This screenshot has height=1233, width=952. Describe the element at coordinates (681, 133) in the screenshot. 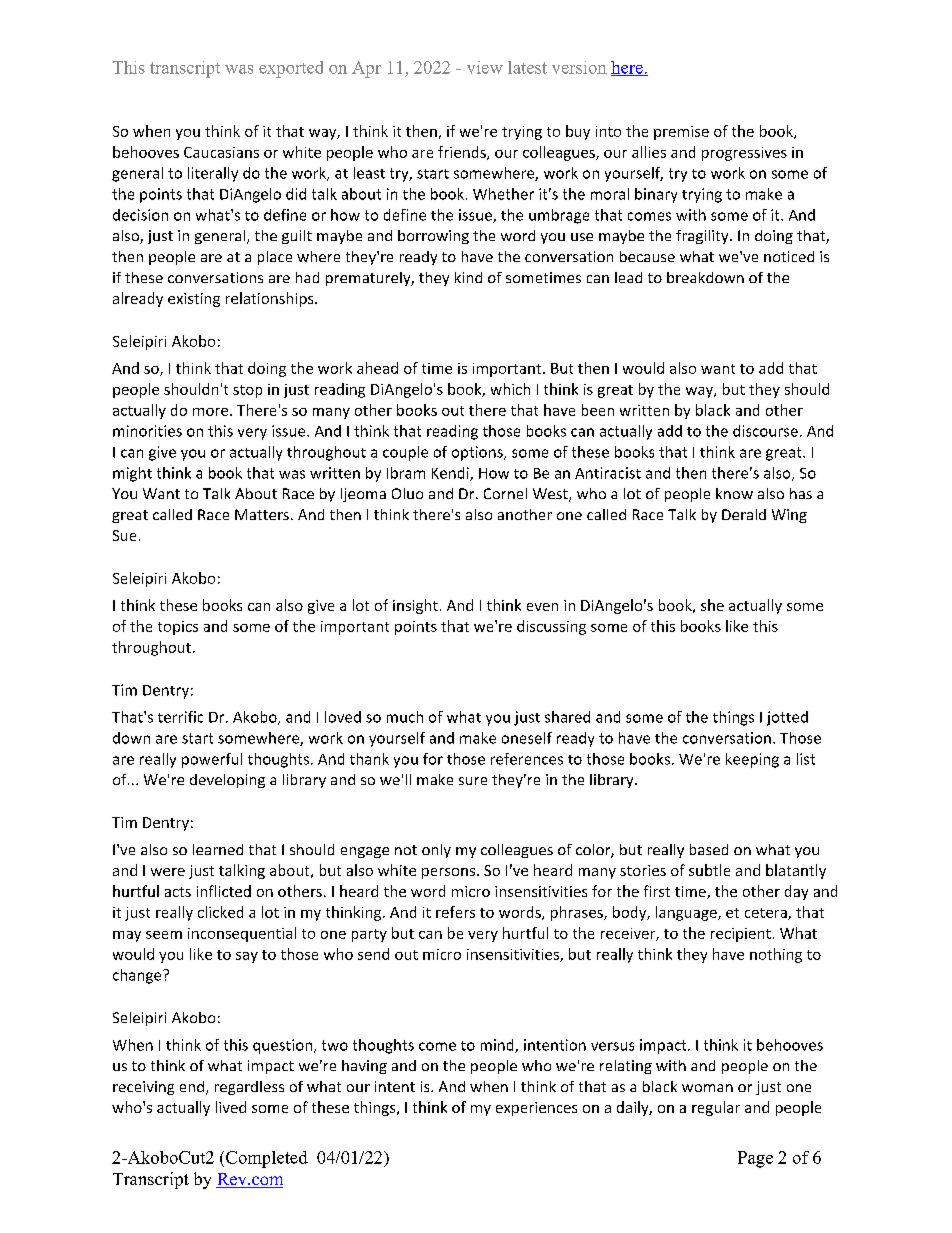

I see `premise` at that location.
